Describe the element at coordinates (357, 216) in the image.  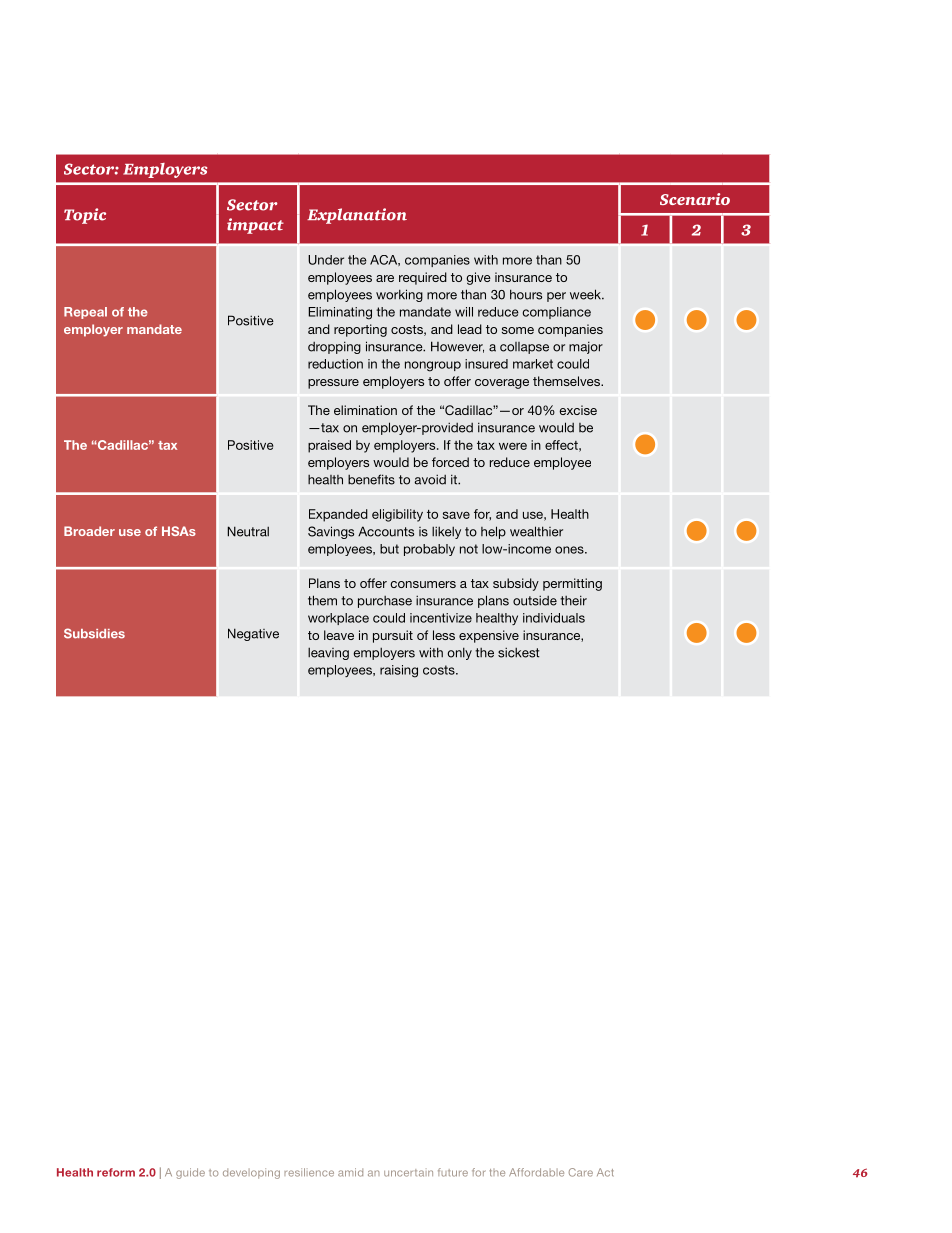
I see `Explanation` at that location.
